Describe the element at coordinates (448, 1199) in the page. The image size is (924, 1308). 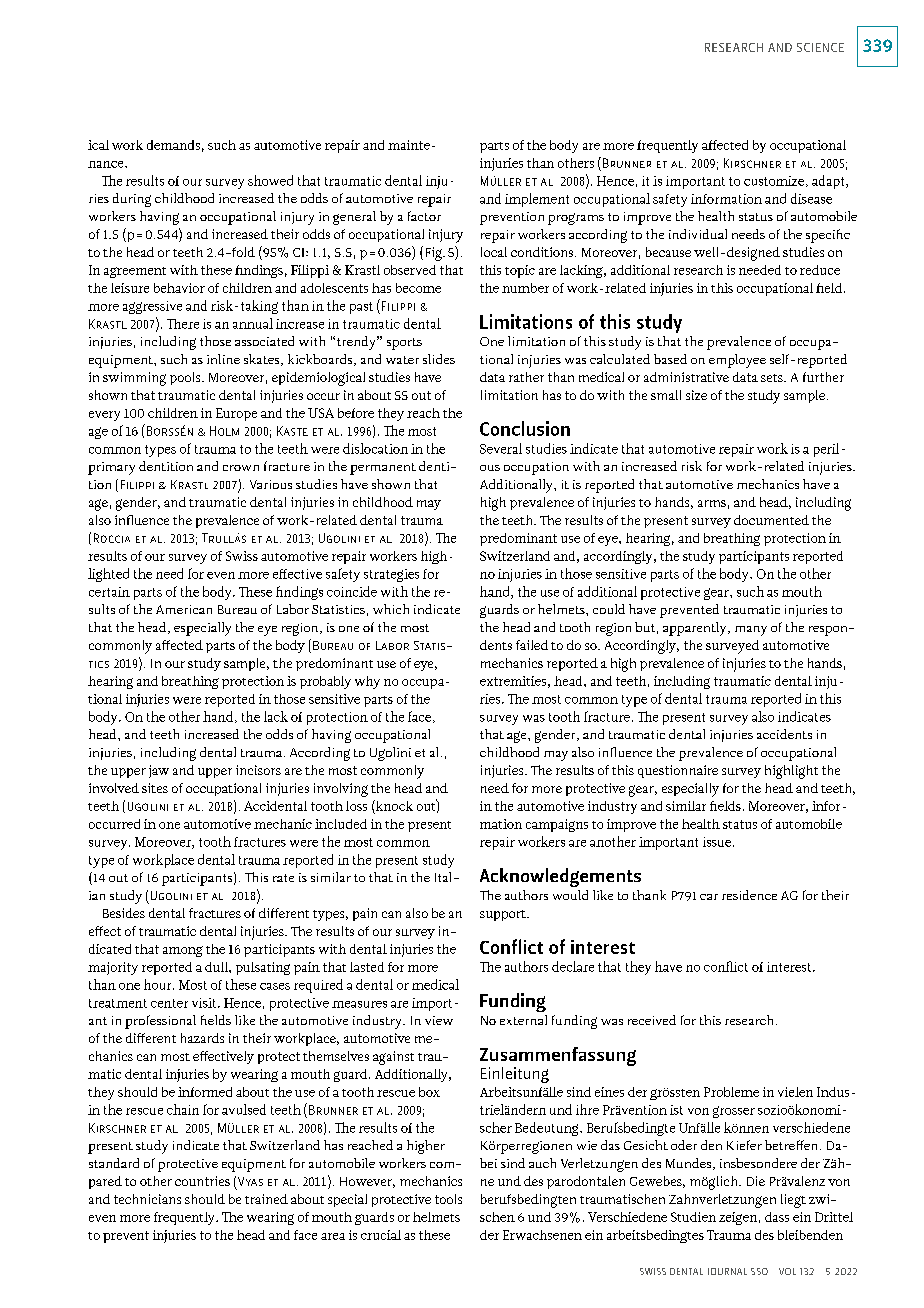
I see `tools` at that location.
